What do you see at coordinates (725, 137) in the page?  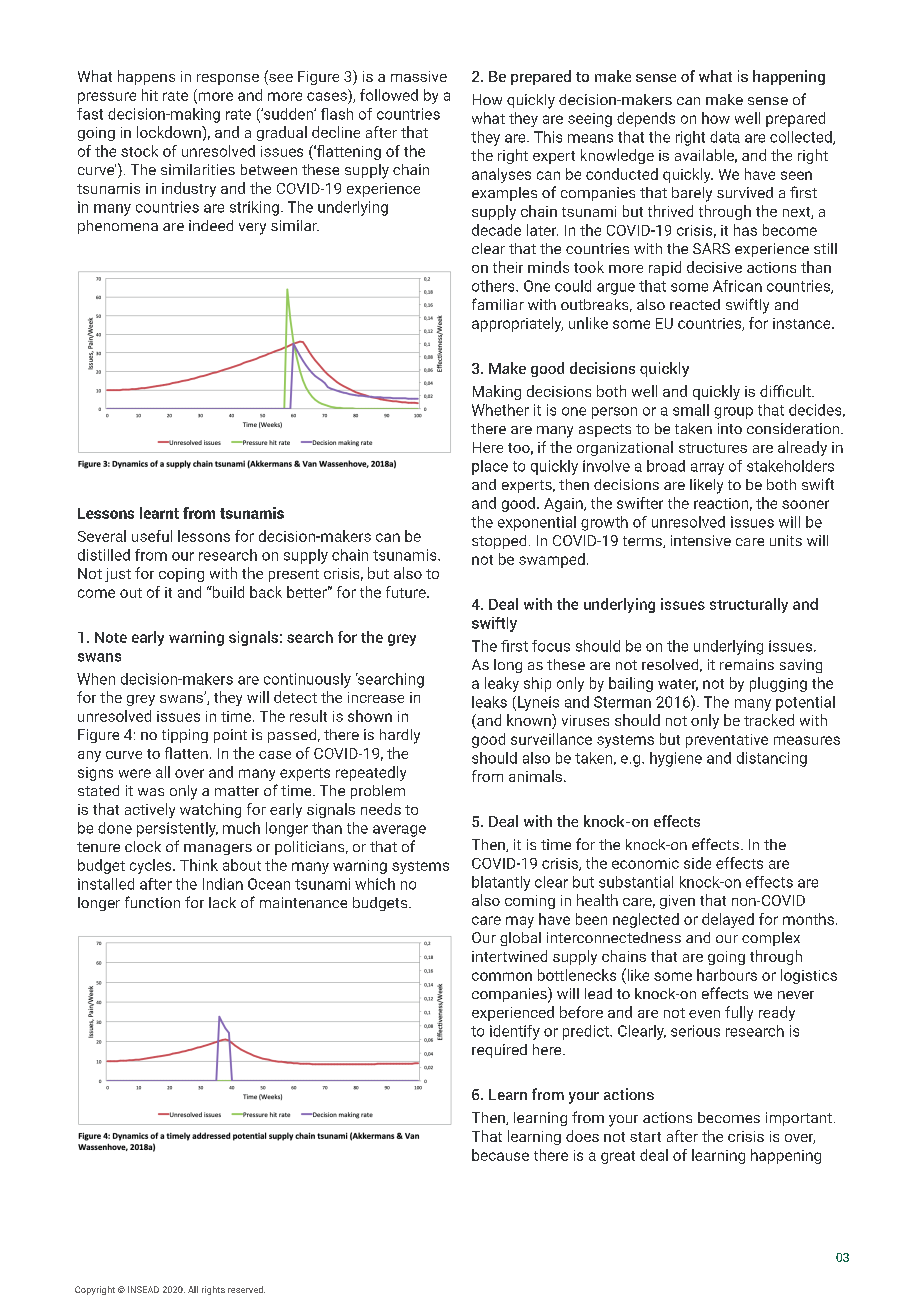 I see `data` at bounding box center [725, 137].
